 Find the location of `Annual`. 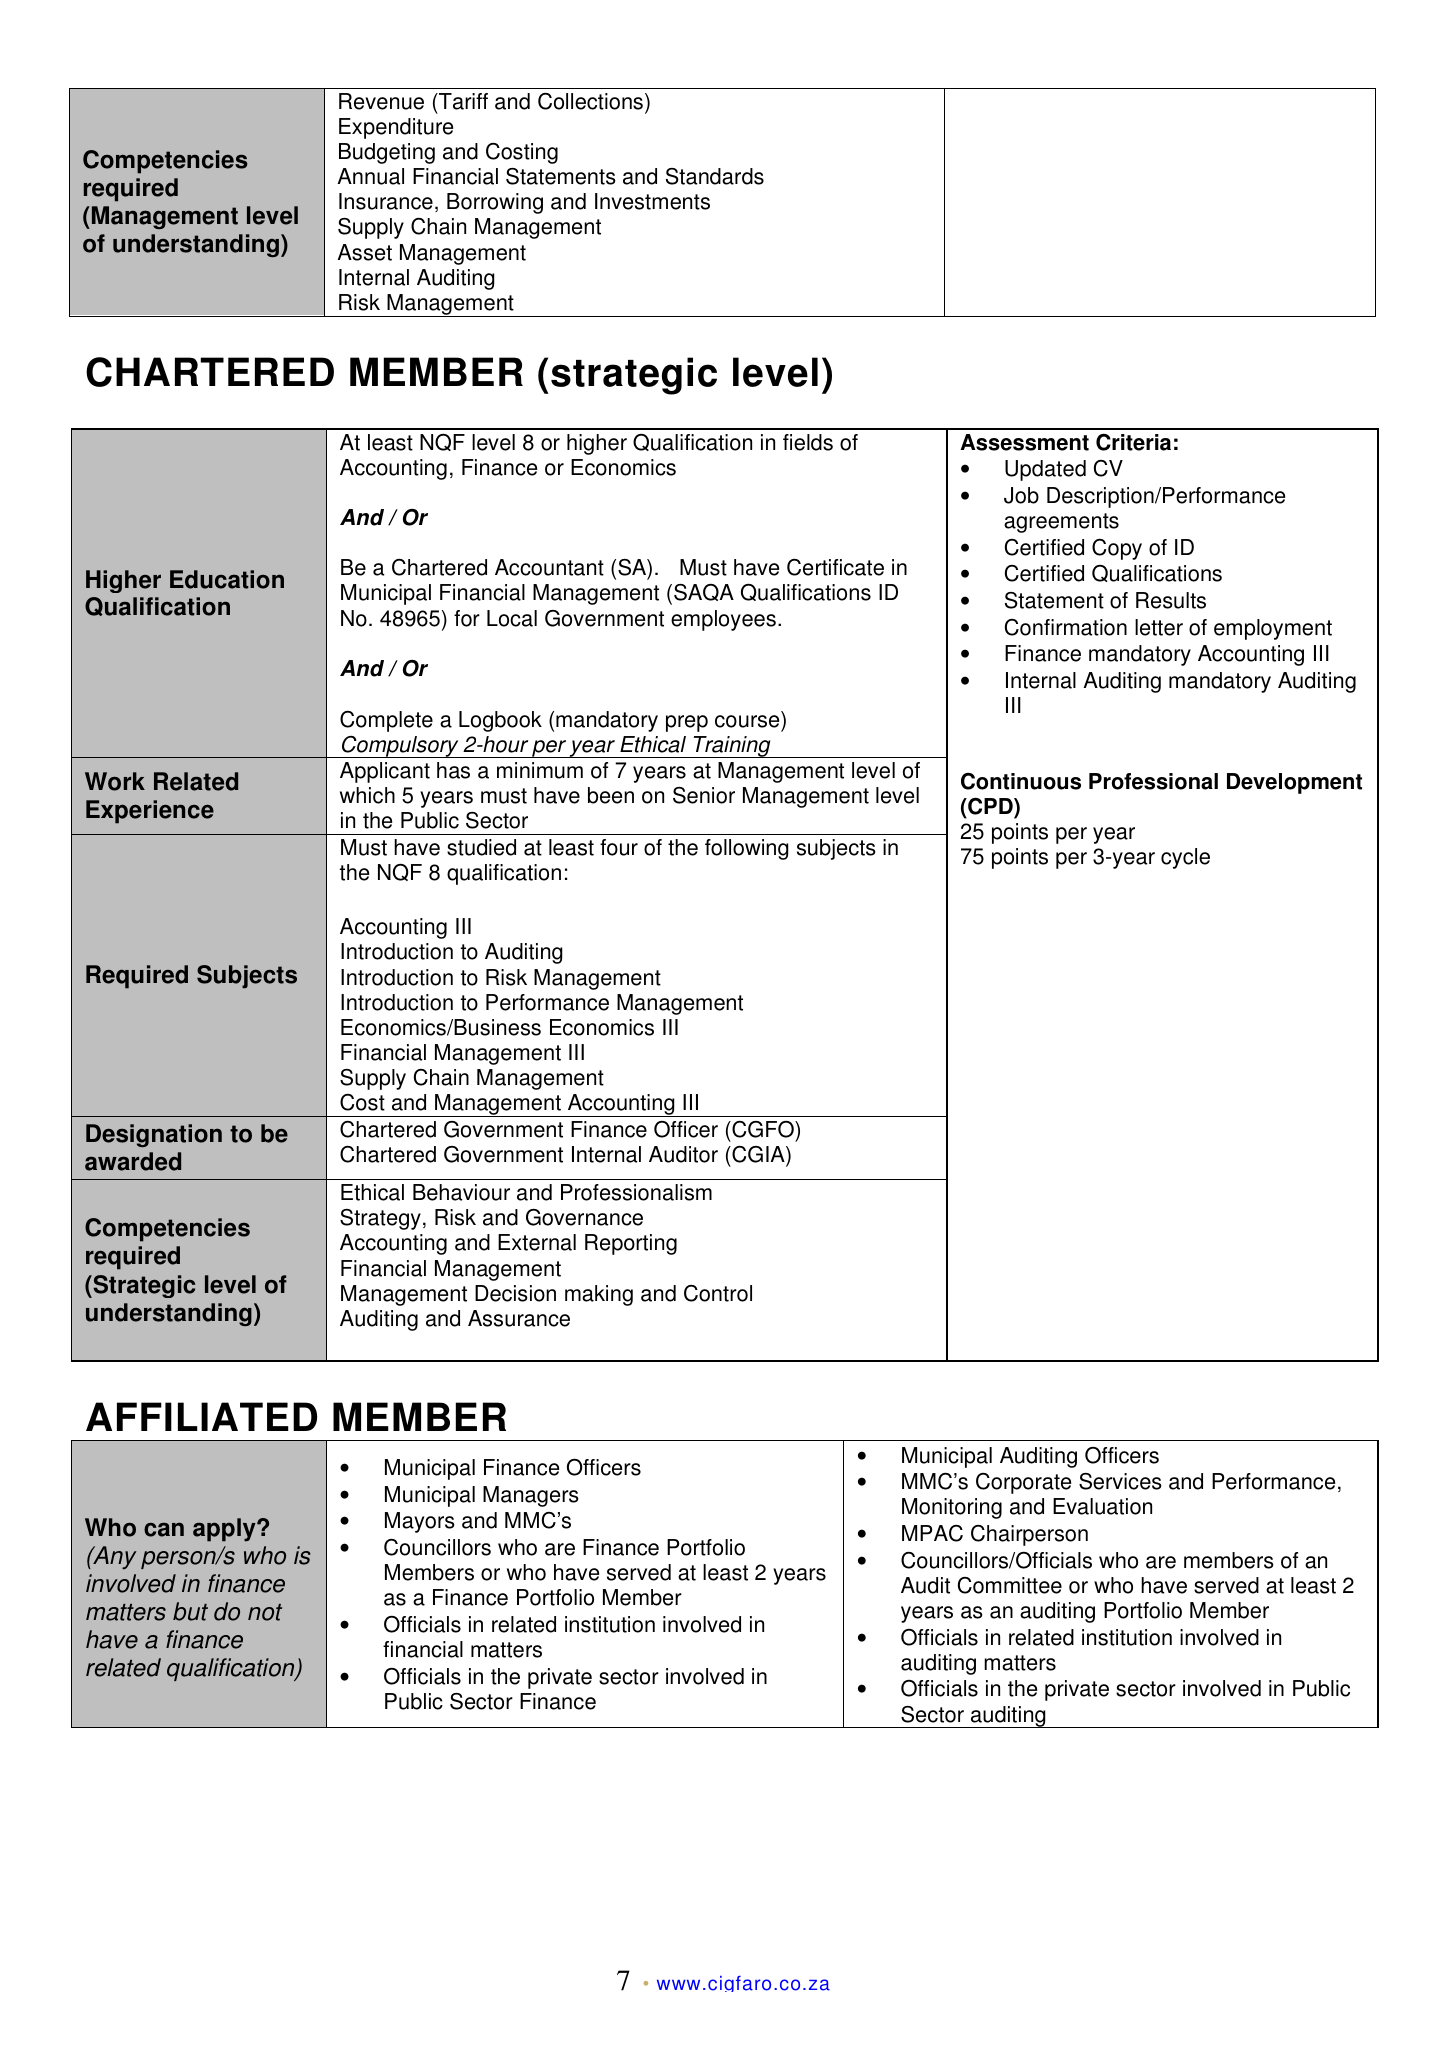

Annual is located at coordinates (370, 176).
